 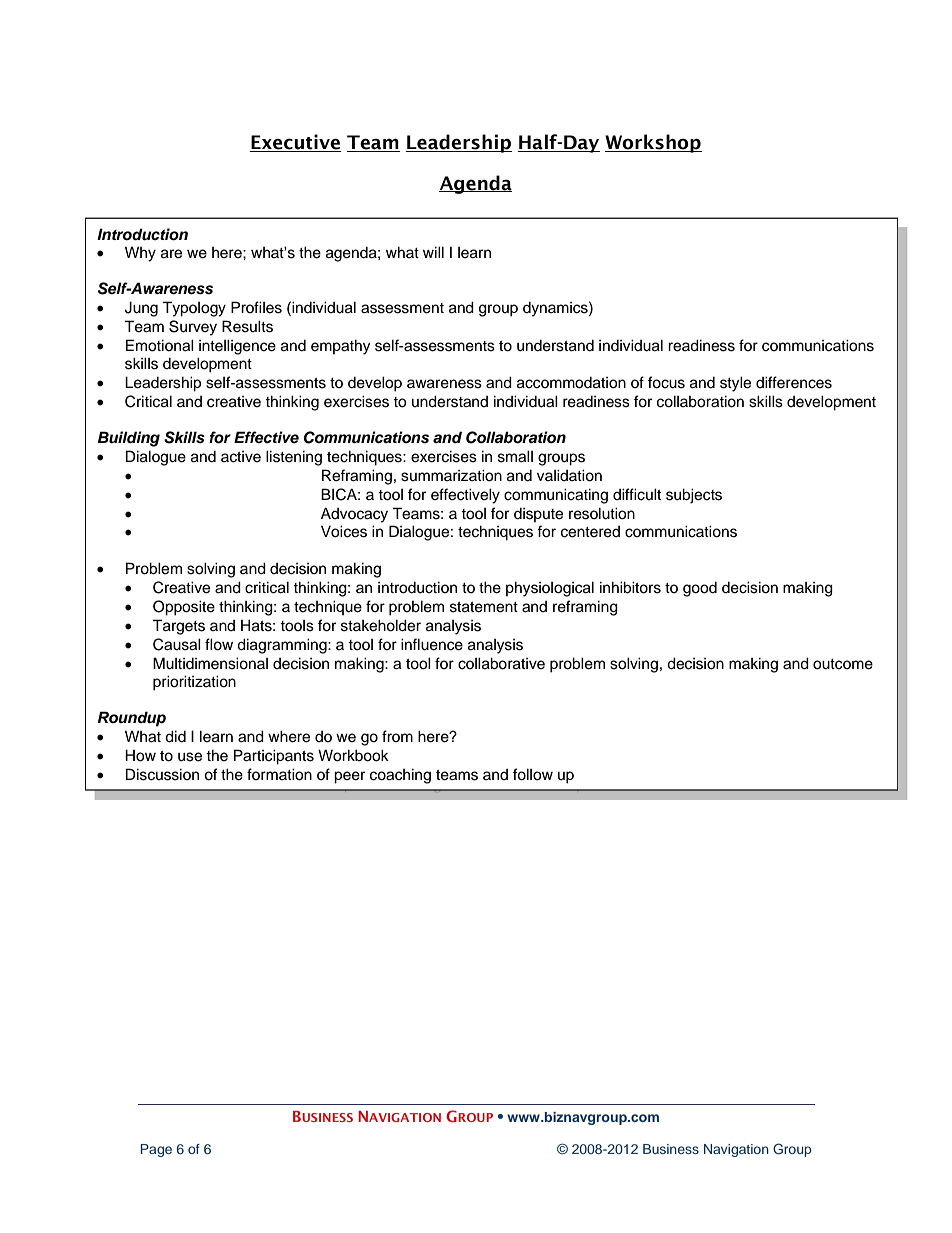 I want to click on active, so click(x=241, y=457).
